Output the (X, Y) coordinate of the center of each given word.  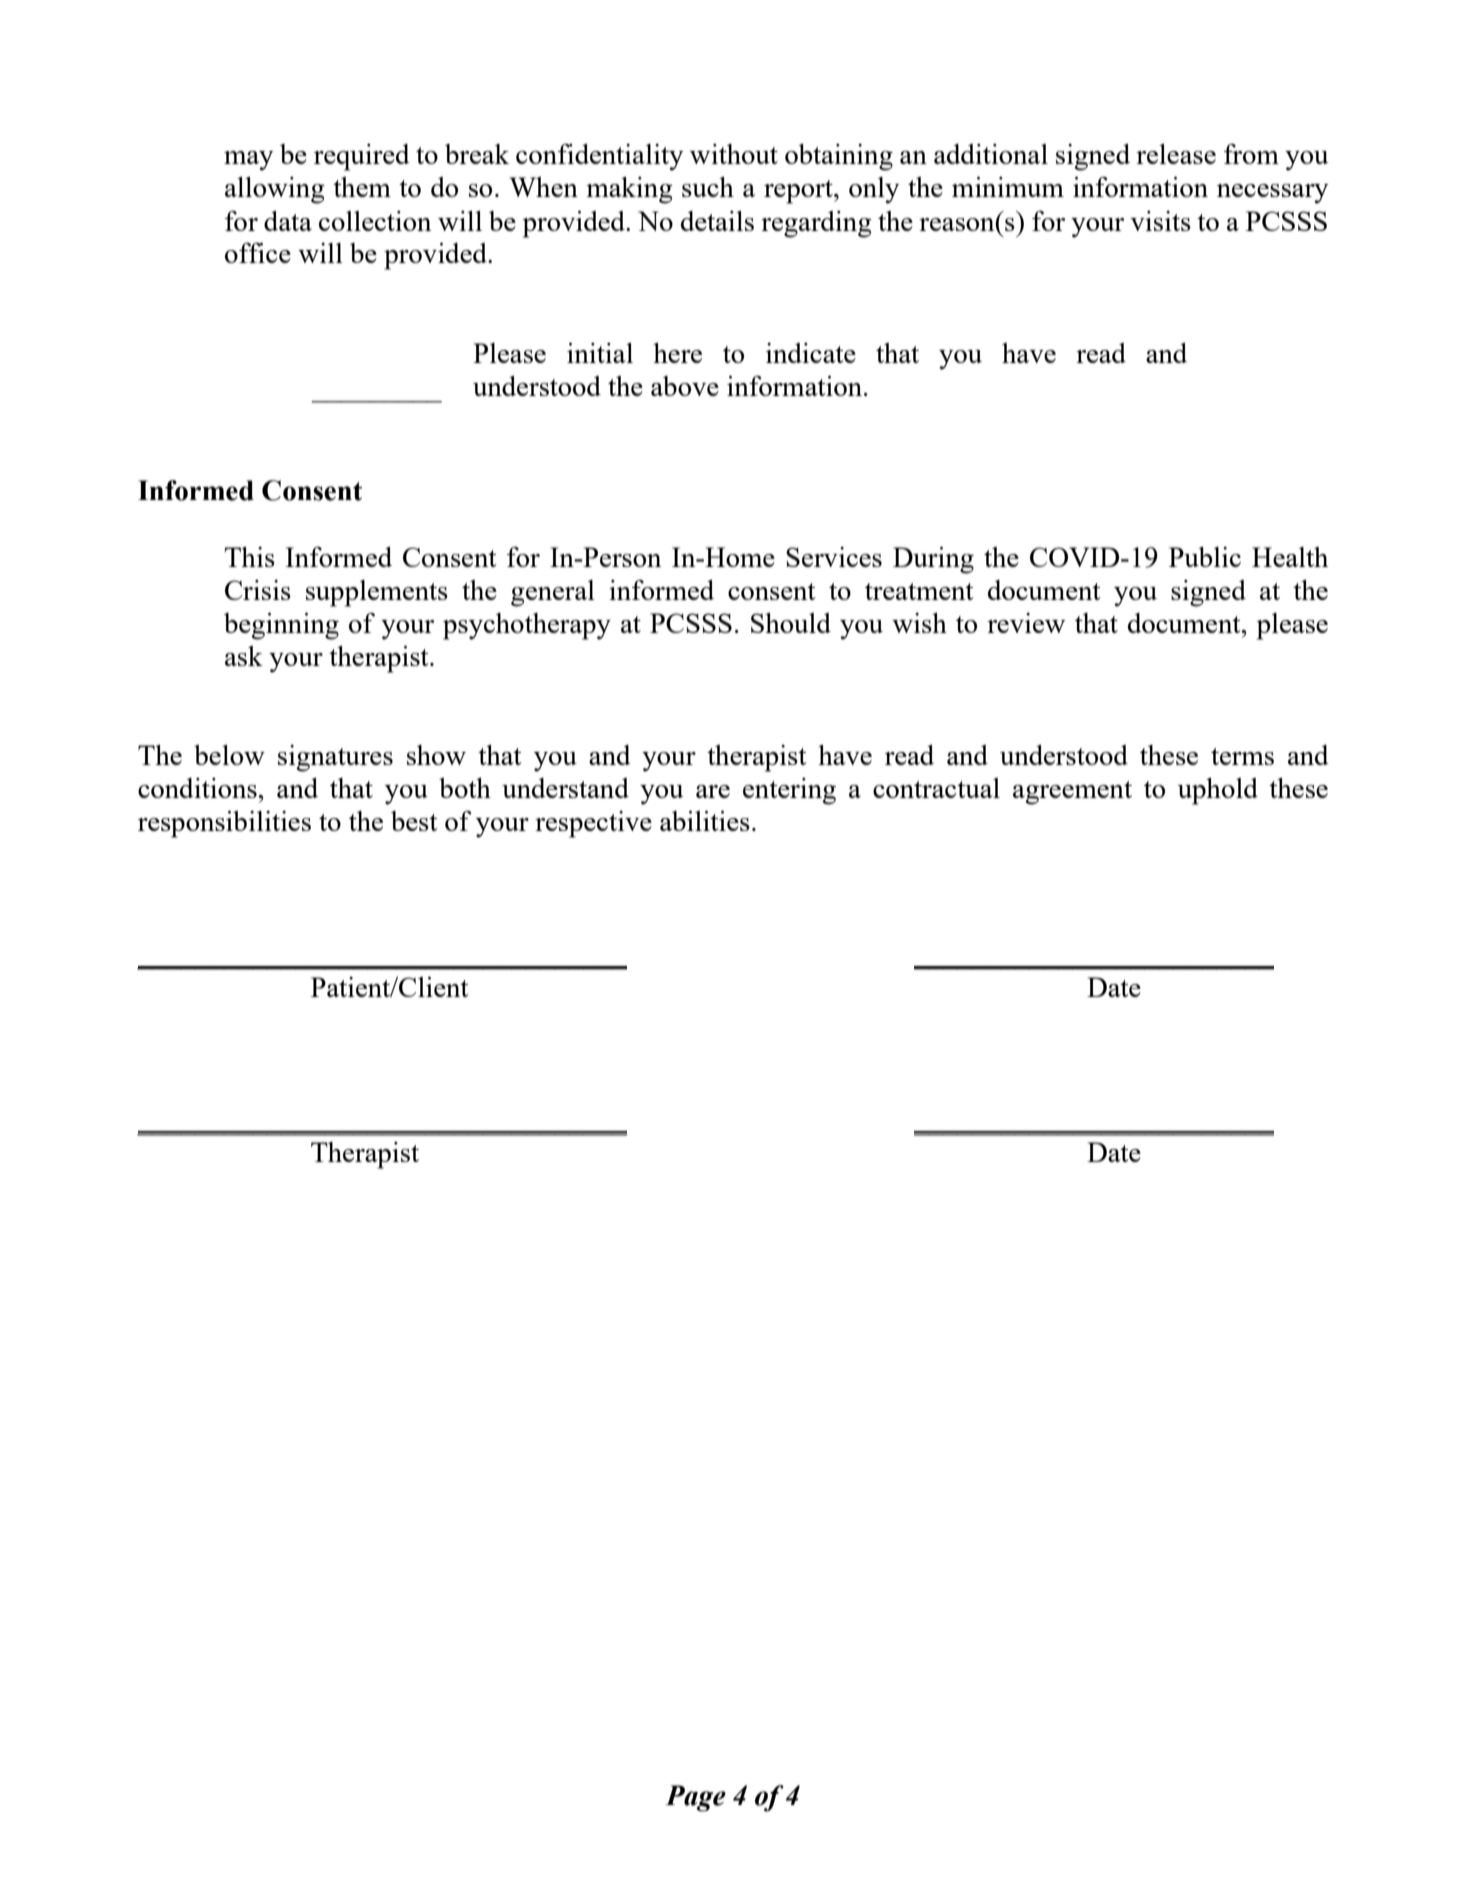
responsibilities (224, 824)
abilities (705, 821)
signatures (335, 758)
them (362, 187)
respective (593, 824)
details (717, 221)
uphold (1217, 791)
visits (1160, 221)
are (713, 791)
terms (1242, 756)
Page (695, 1798)
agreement (1072, 793)
